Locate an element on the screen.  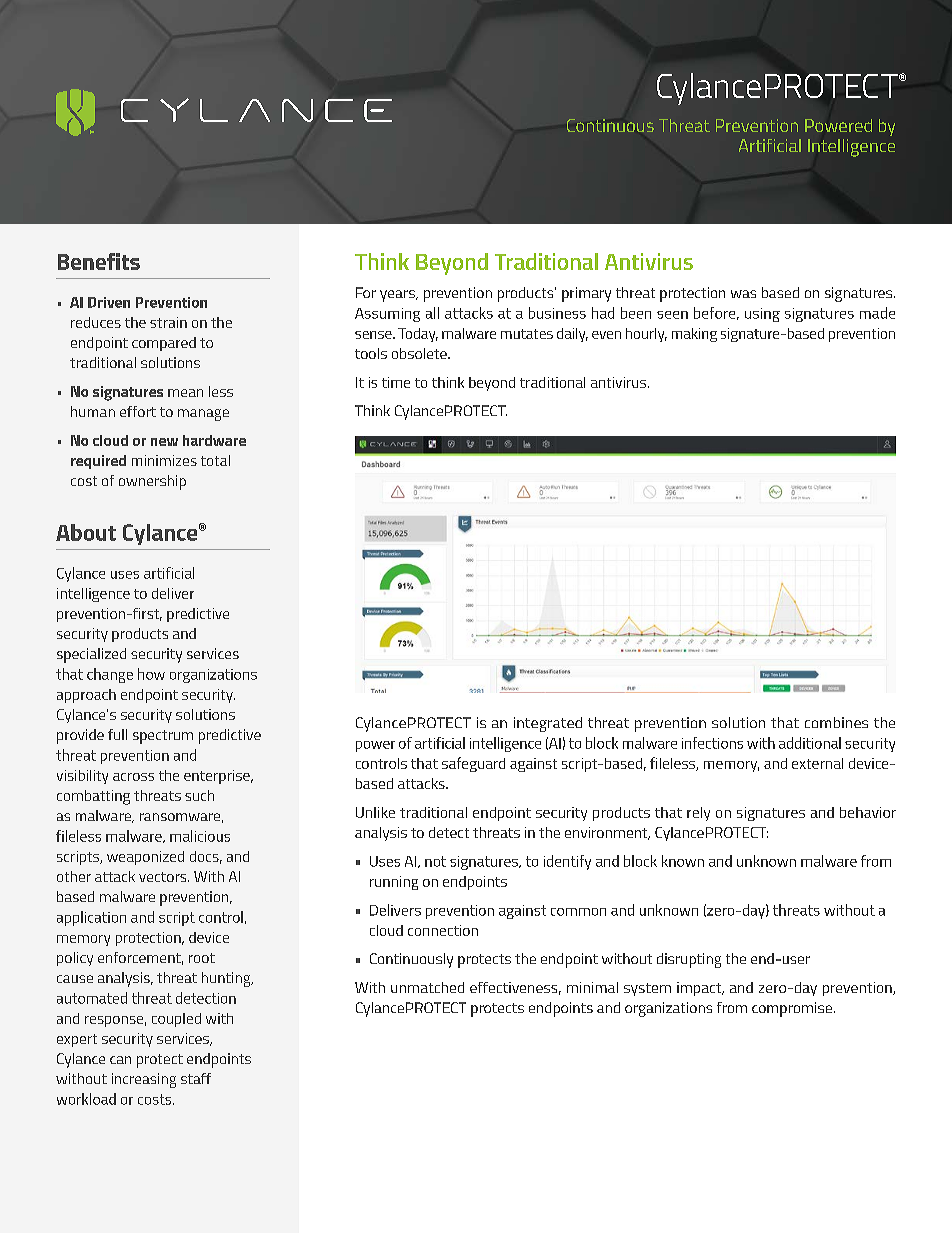
making is located at coordinates (694, 335).
